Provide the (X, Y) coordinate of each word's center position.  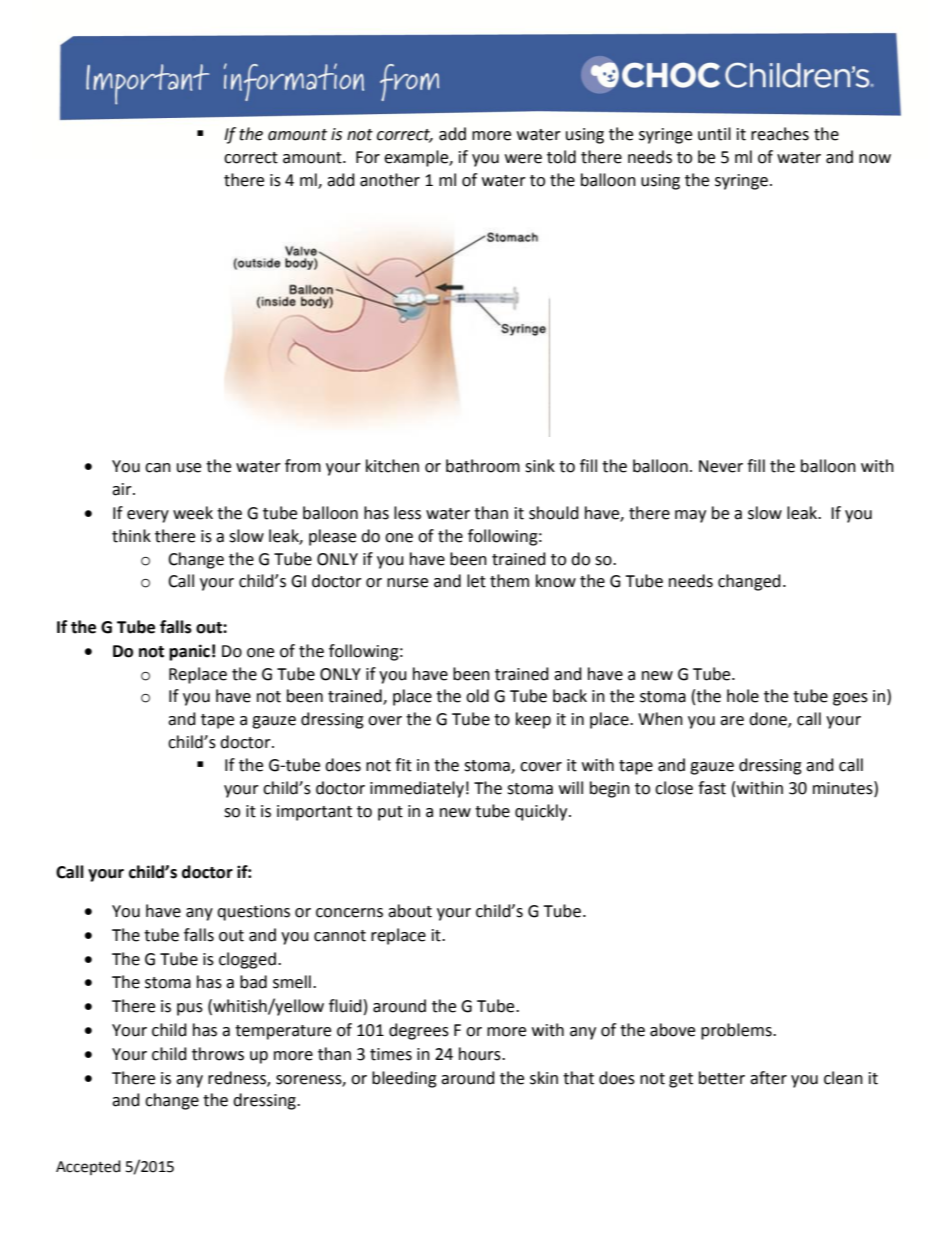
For (368, 157)
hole (743, 696)
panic (189, 652)
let (476, 581)
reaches (780, 134)
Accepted (88, 1167)
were (523, 159)
